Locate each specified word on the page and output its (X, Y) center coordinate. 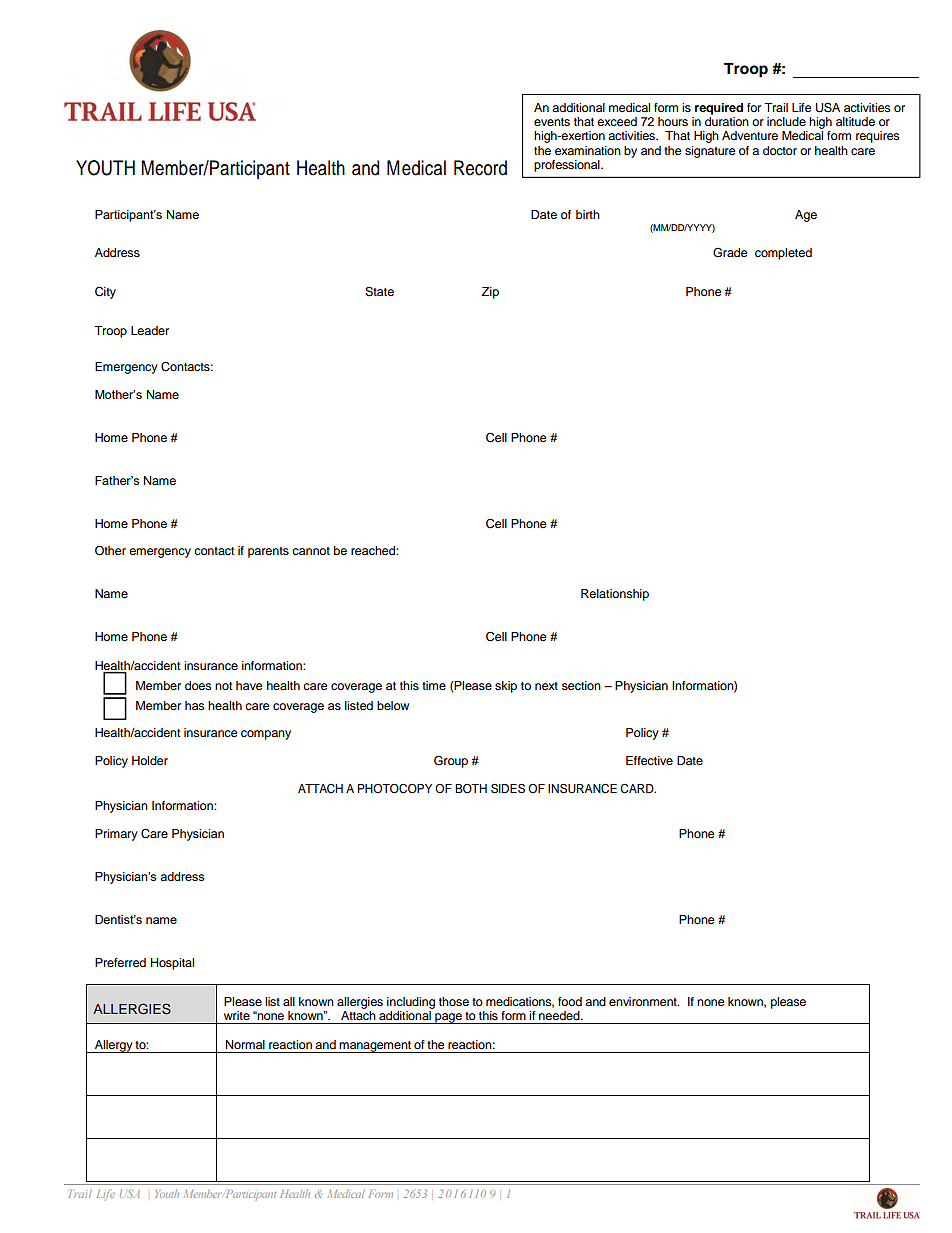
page (448, 1018)
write (237, 1015)
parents (268, 552)
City (105, 292)
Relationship (615, 595)
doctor (780, 150)
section (581, 685)
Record (480, 168)
